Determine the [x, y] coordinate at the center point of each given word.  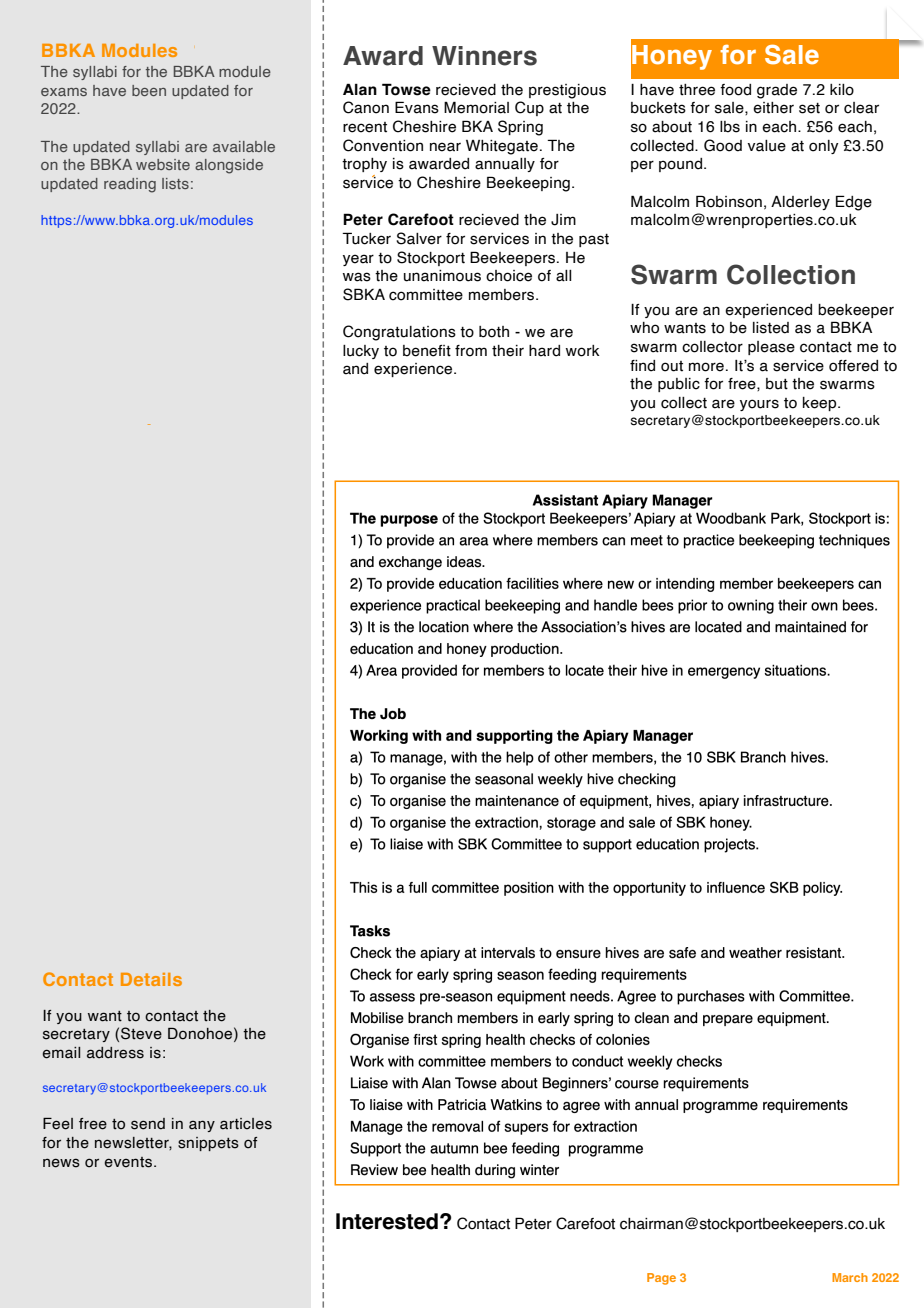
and [355, 369]
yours [759, 405]
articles [246, 1124]
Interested [387, 1221]
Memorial [476, 107]
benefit [427, 351]
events [129, 1162]
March [850, 1277]
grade [777, 91]
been [149, 90]
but [777, 384]
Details [151, 979]
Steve [141, 1033]
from [471, 351]
